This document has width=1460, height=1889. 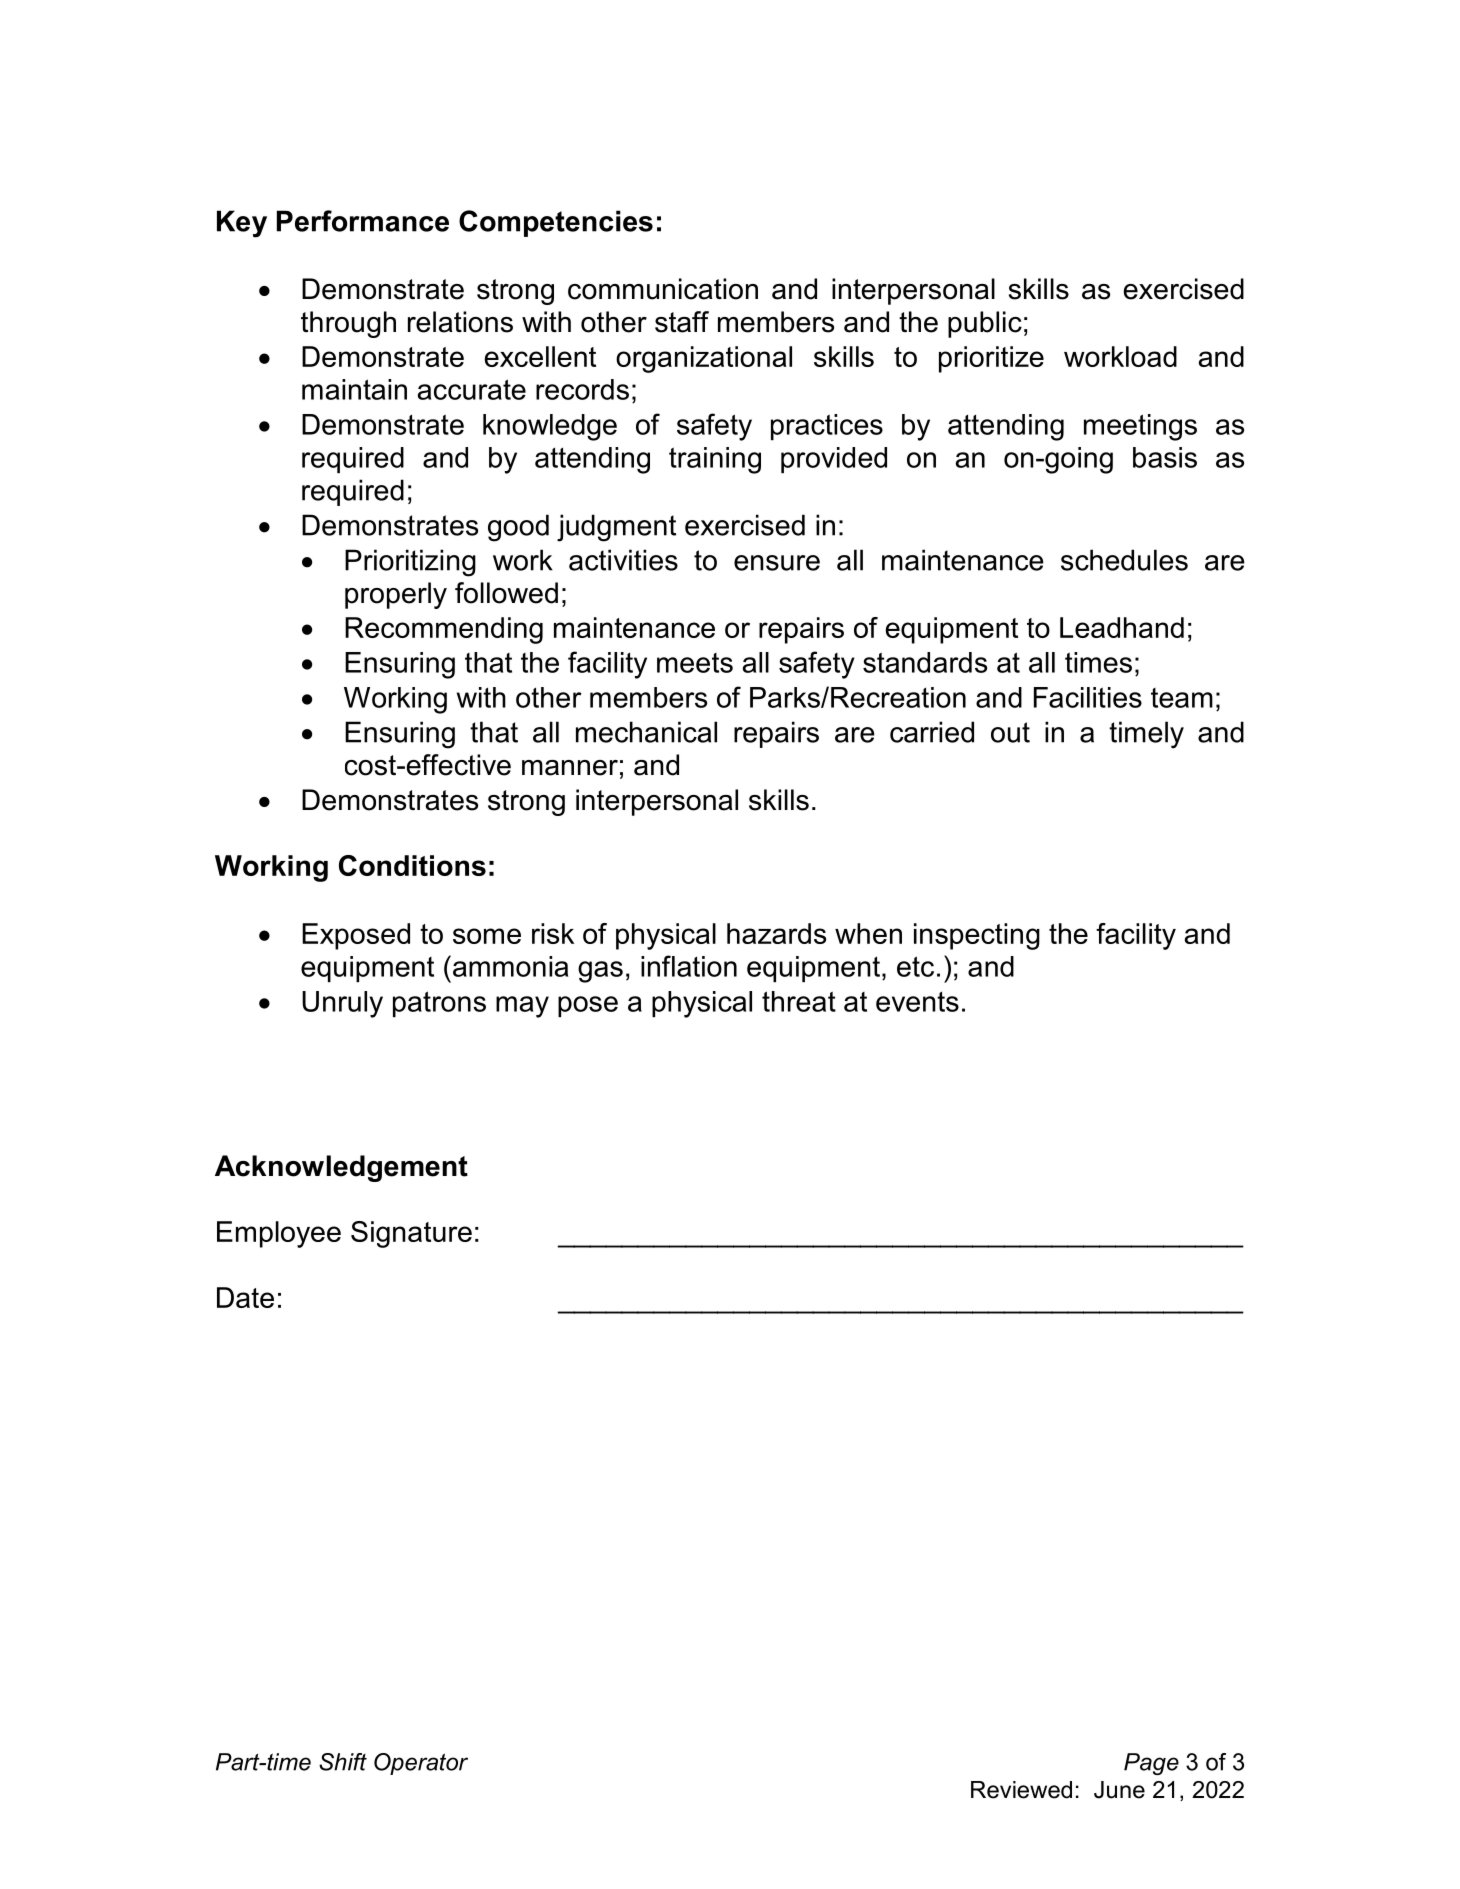 I want to click on Conditions, so click(x=412, y=865).
